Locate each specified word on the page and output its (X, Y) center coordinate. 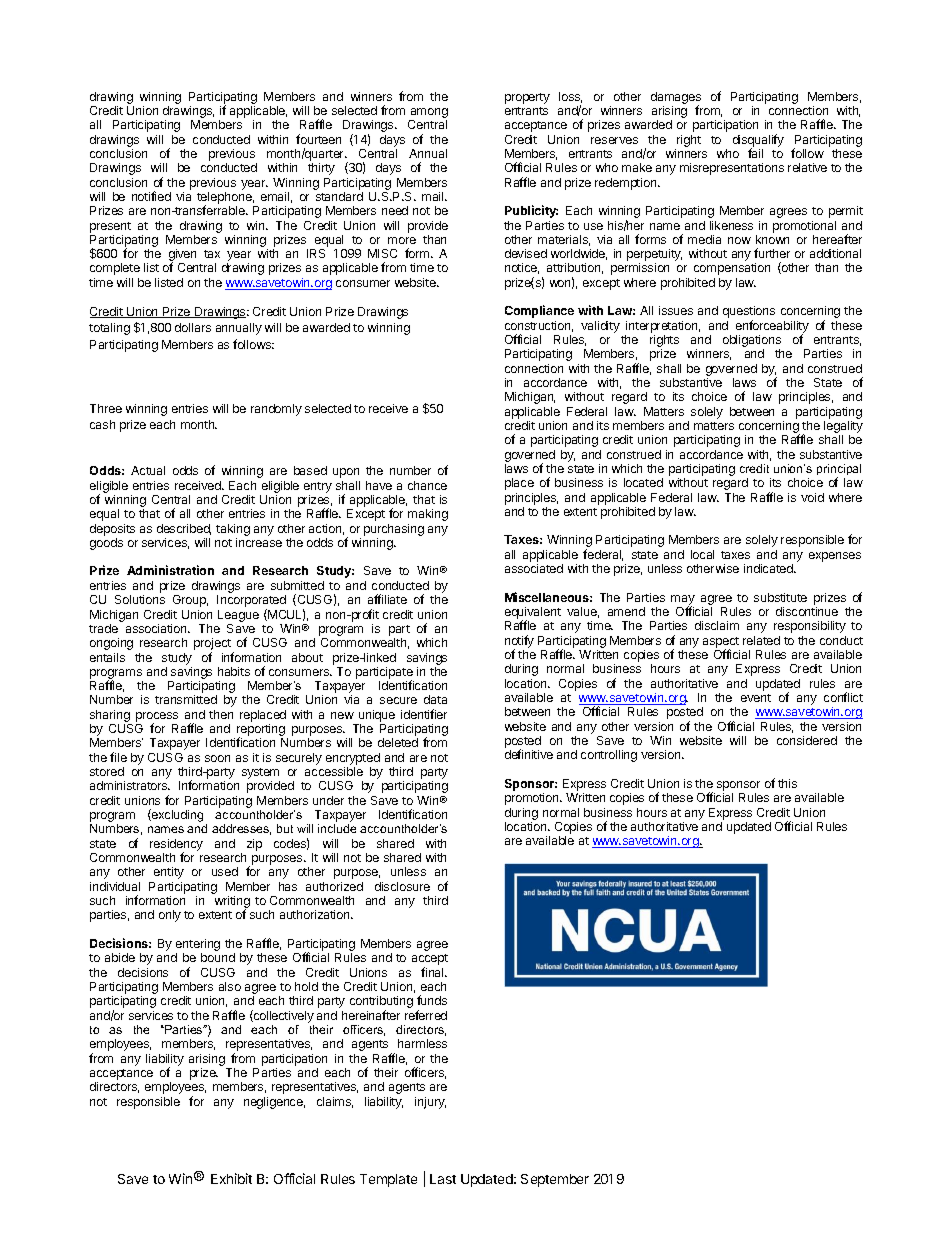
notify (519, 642)
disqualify (758, 141)
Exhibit (231, 1178)
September (555, 1180)
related (761, 640)
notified (151, 196)
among (428, 114)
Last (443, 1179)
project (212, 645)
